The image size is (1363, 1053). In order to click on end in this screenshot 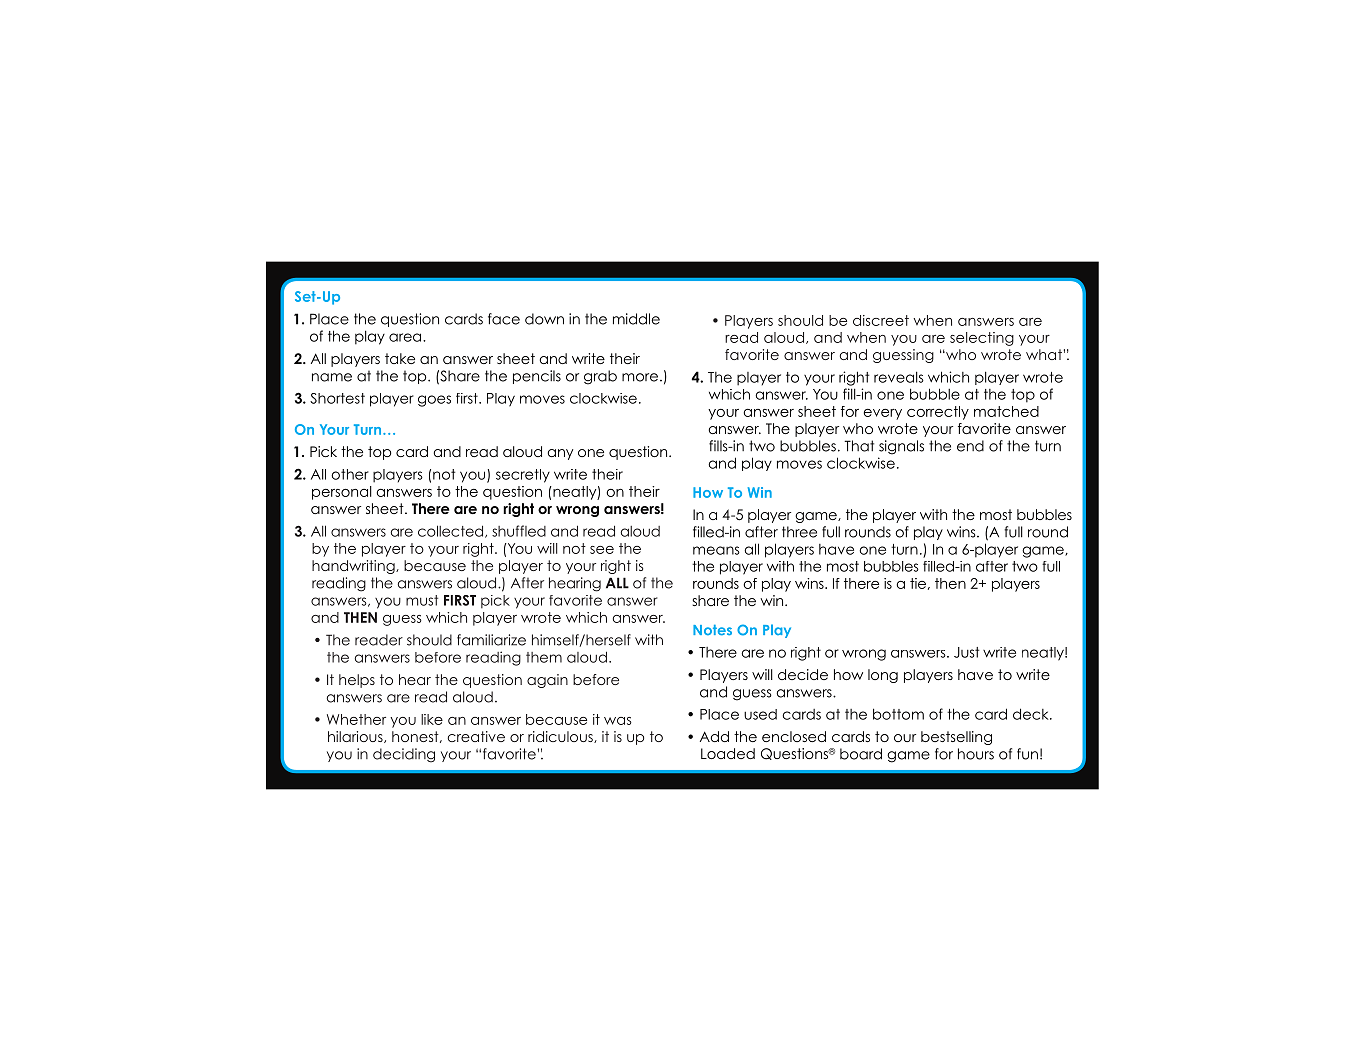, I will do `click(970, 446)`.
